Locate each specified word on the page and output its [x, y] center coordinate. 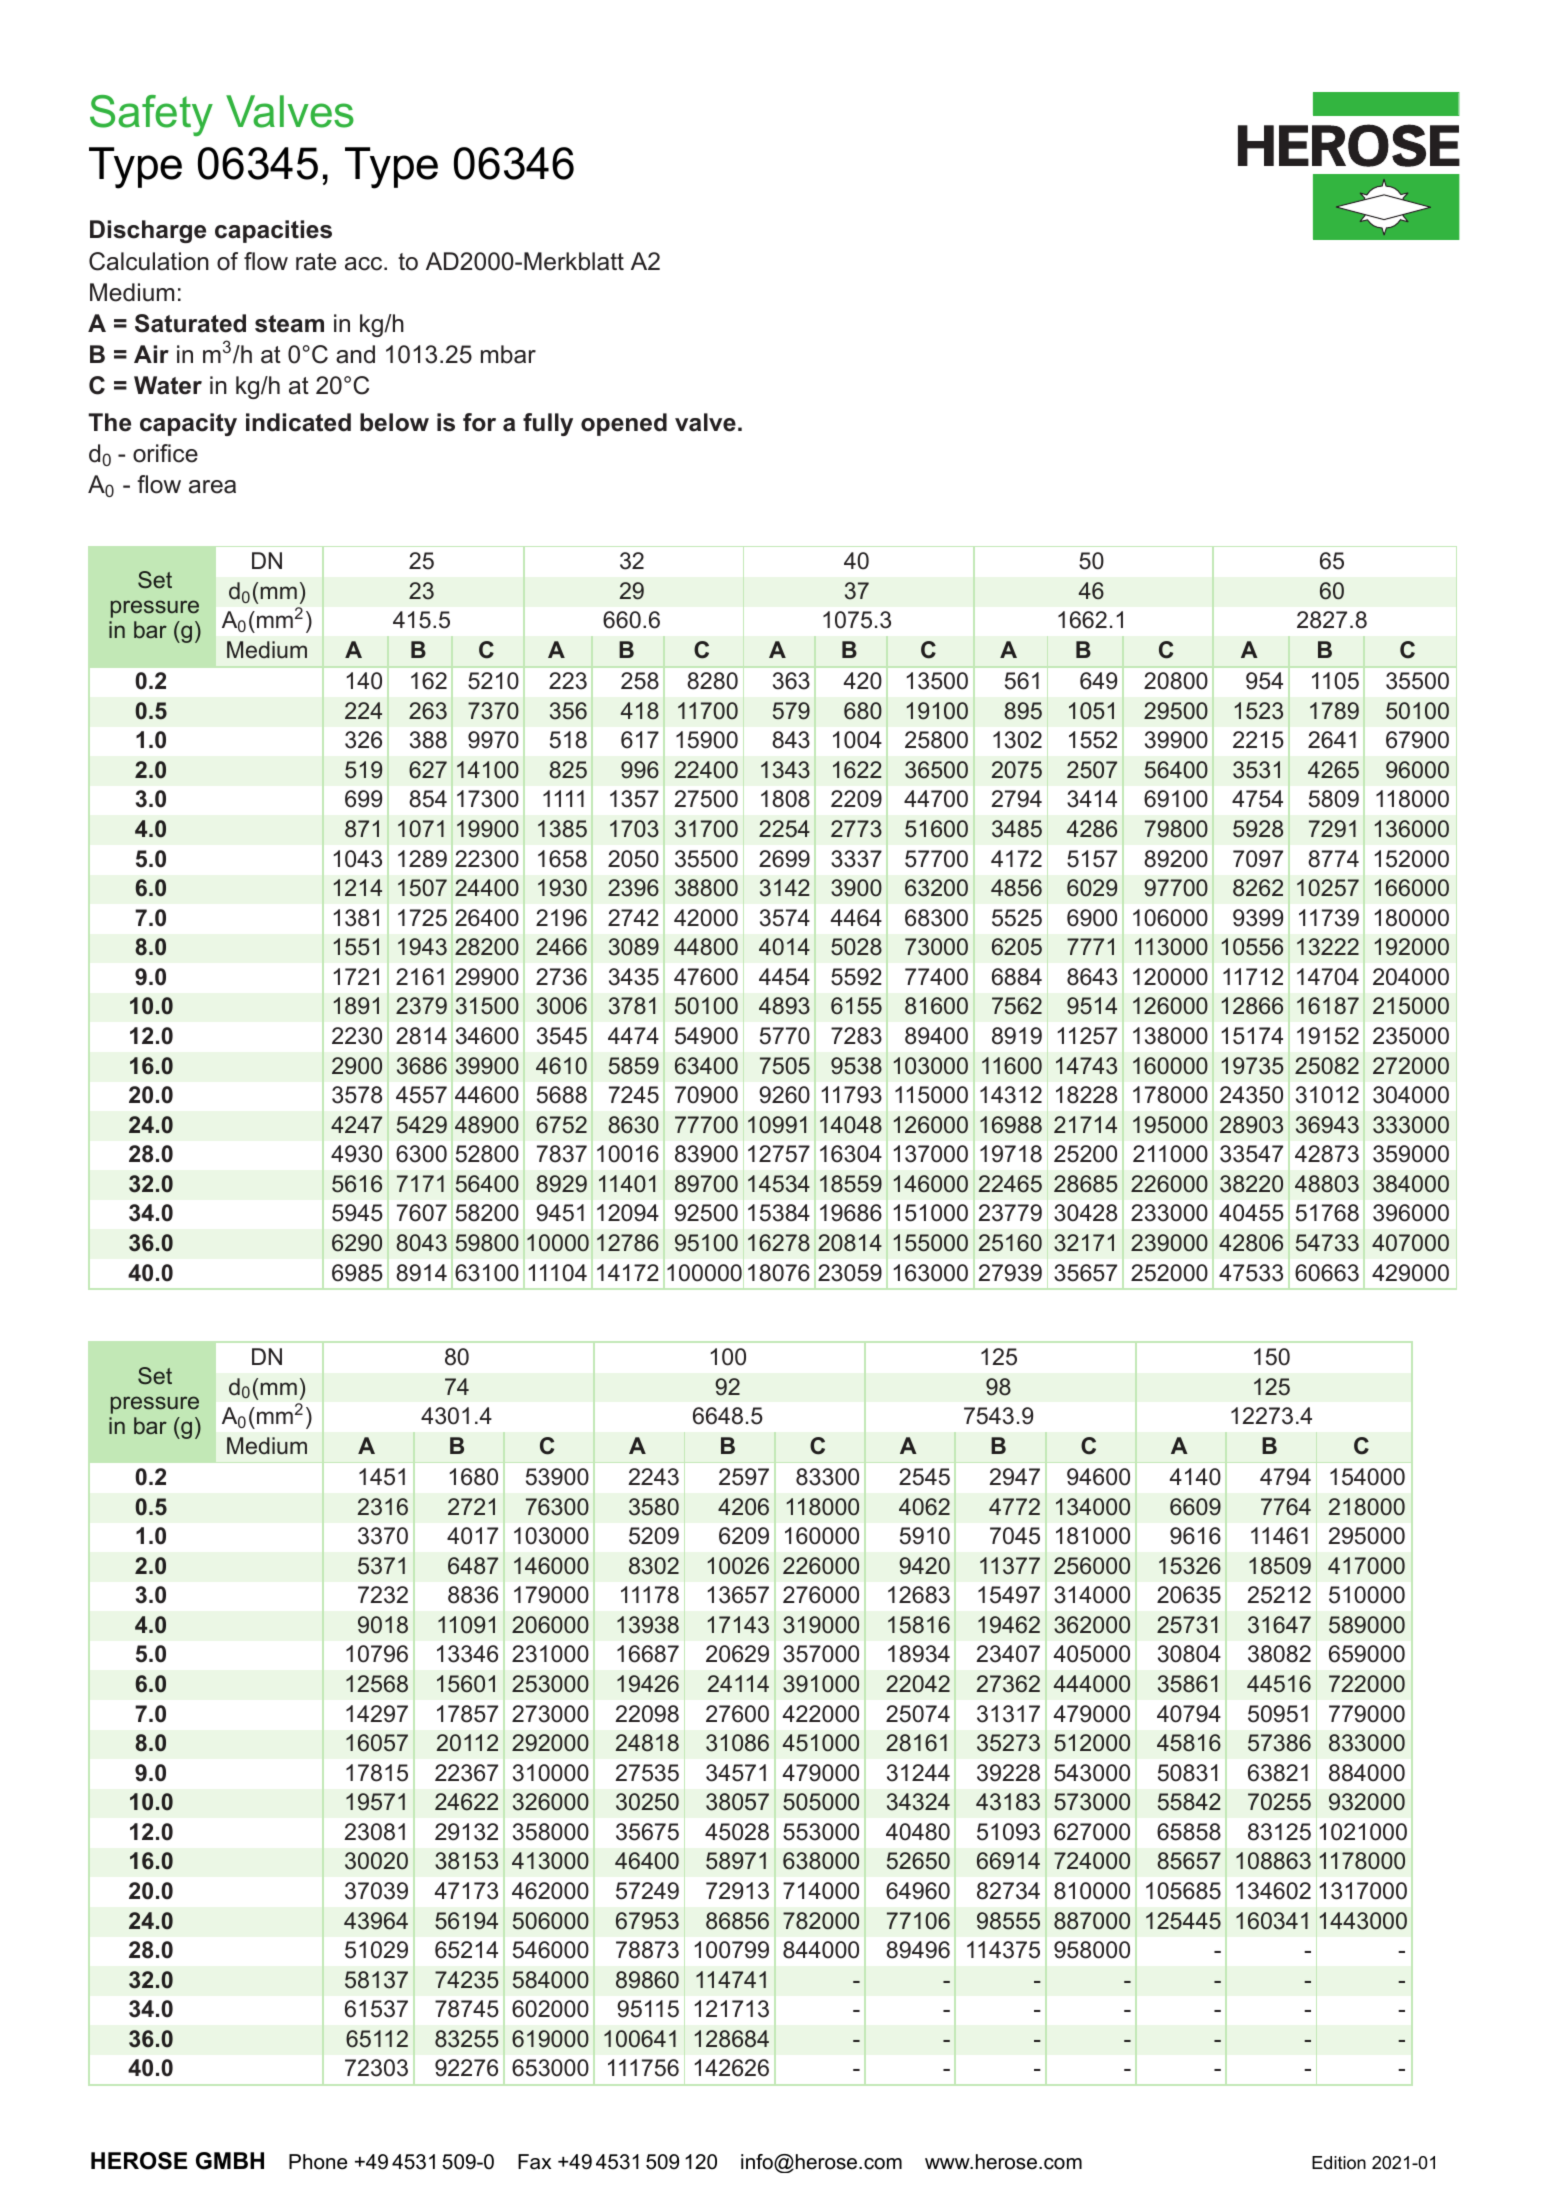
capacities [273, 231]
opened [624, 424]
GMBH [230, 2161]
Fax [534, 2162]
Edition [1339, 2163]
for [479, 422]
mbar [508, 354]
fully [548, 424]
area [212, 487]
